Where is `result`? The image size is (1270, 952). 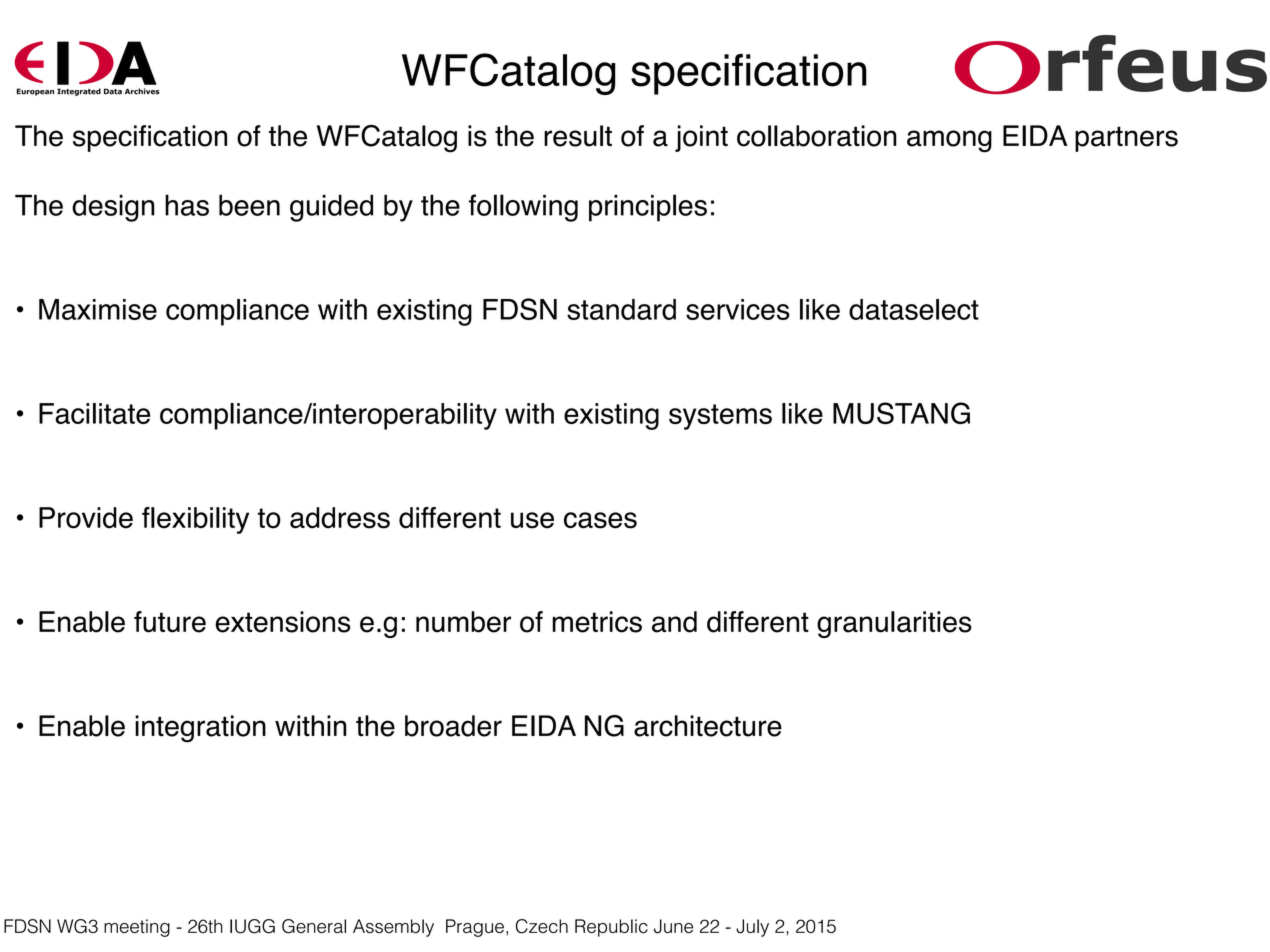 result is located at coordinates (578, 136).
